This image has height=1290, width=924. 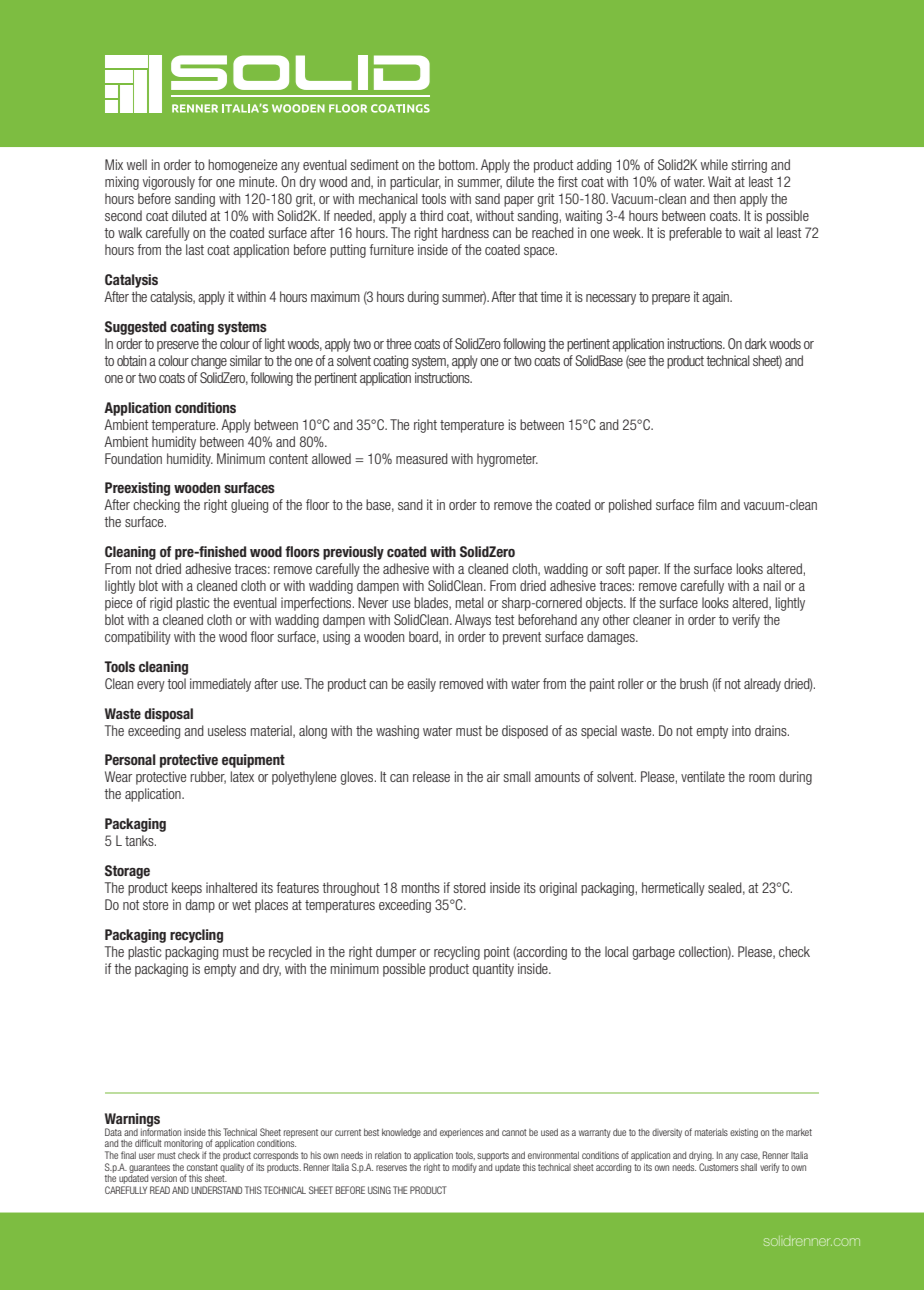 I want to click on months, so click(x=421, y=887).
